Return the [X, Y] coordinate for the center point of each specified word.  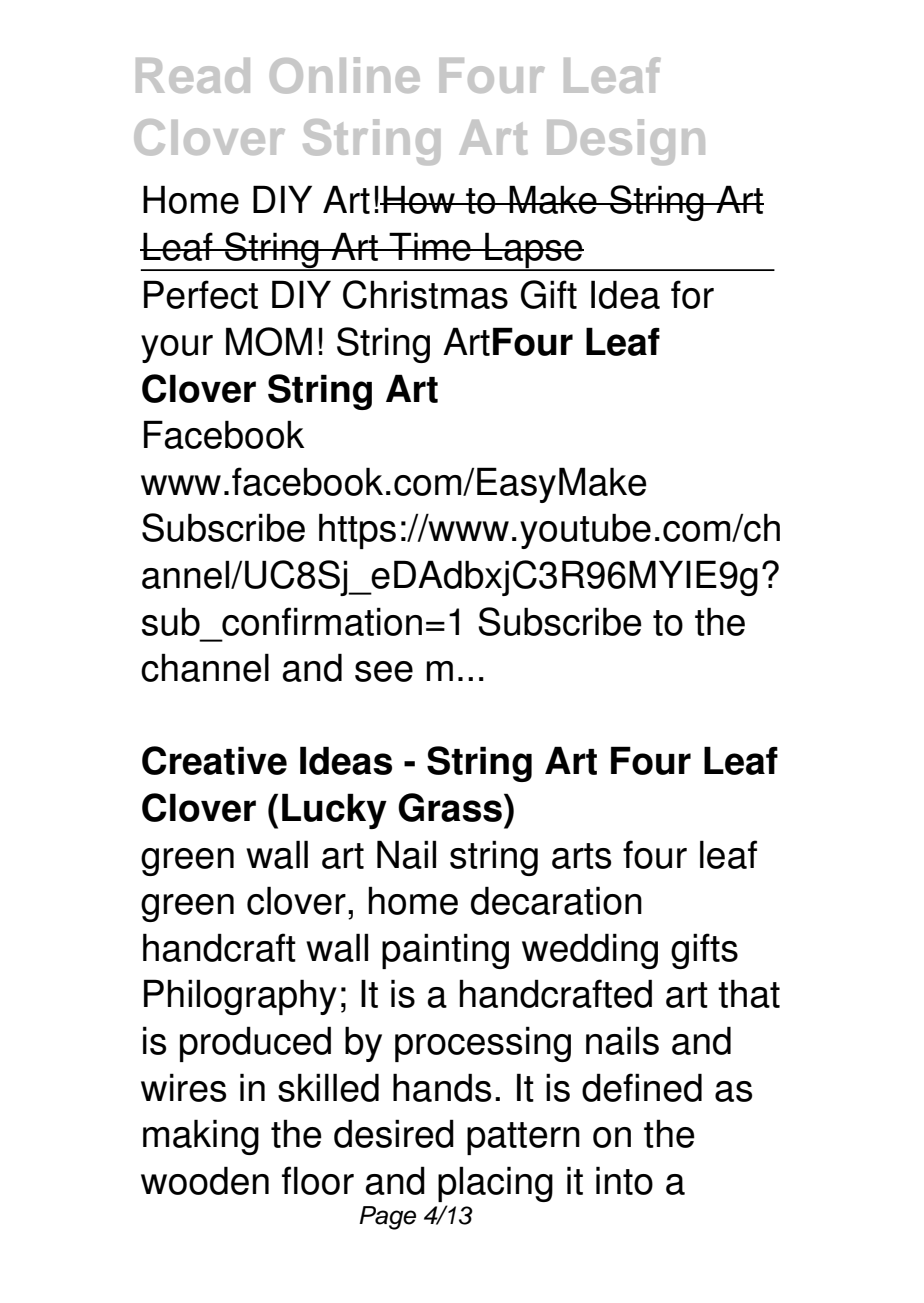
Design [626, 142]
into [624, 1180]
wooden [205, 1180]
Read [193, 75]
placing [495, 1184]
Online [345, 75]
